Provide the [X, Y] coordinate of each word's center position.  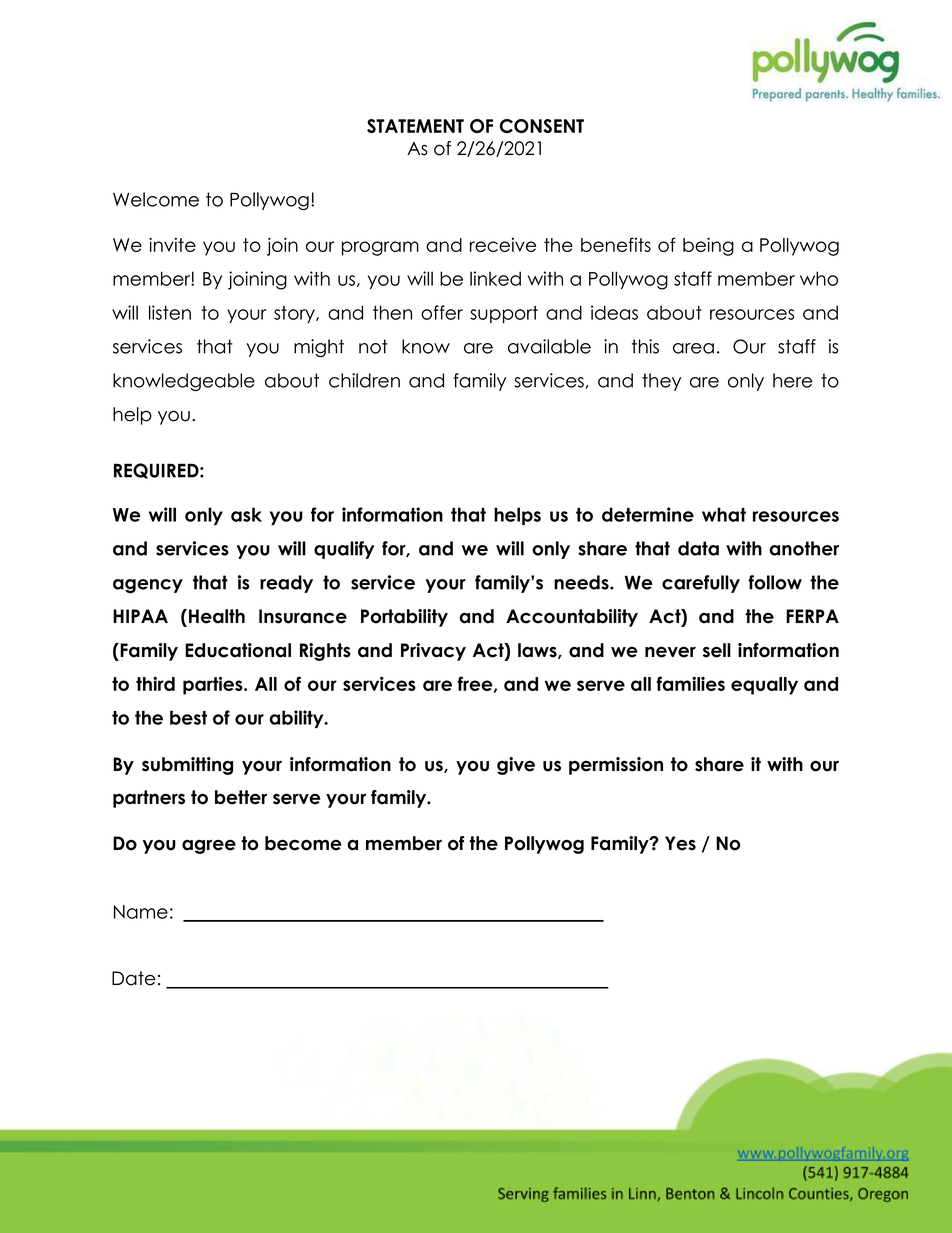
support [504, 314]
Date [133, 978]
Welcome [156, 199]
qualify [344, 550]
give [516, 766]
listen [170, 312]
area [693, 348]
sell [717, 650]
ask [246, 514]
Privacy [433, 652]
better [241, 797]
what [724, 514]
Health [217, 616]
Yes [680, 843]
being [708, 246]
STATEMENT [415, 126]
